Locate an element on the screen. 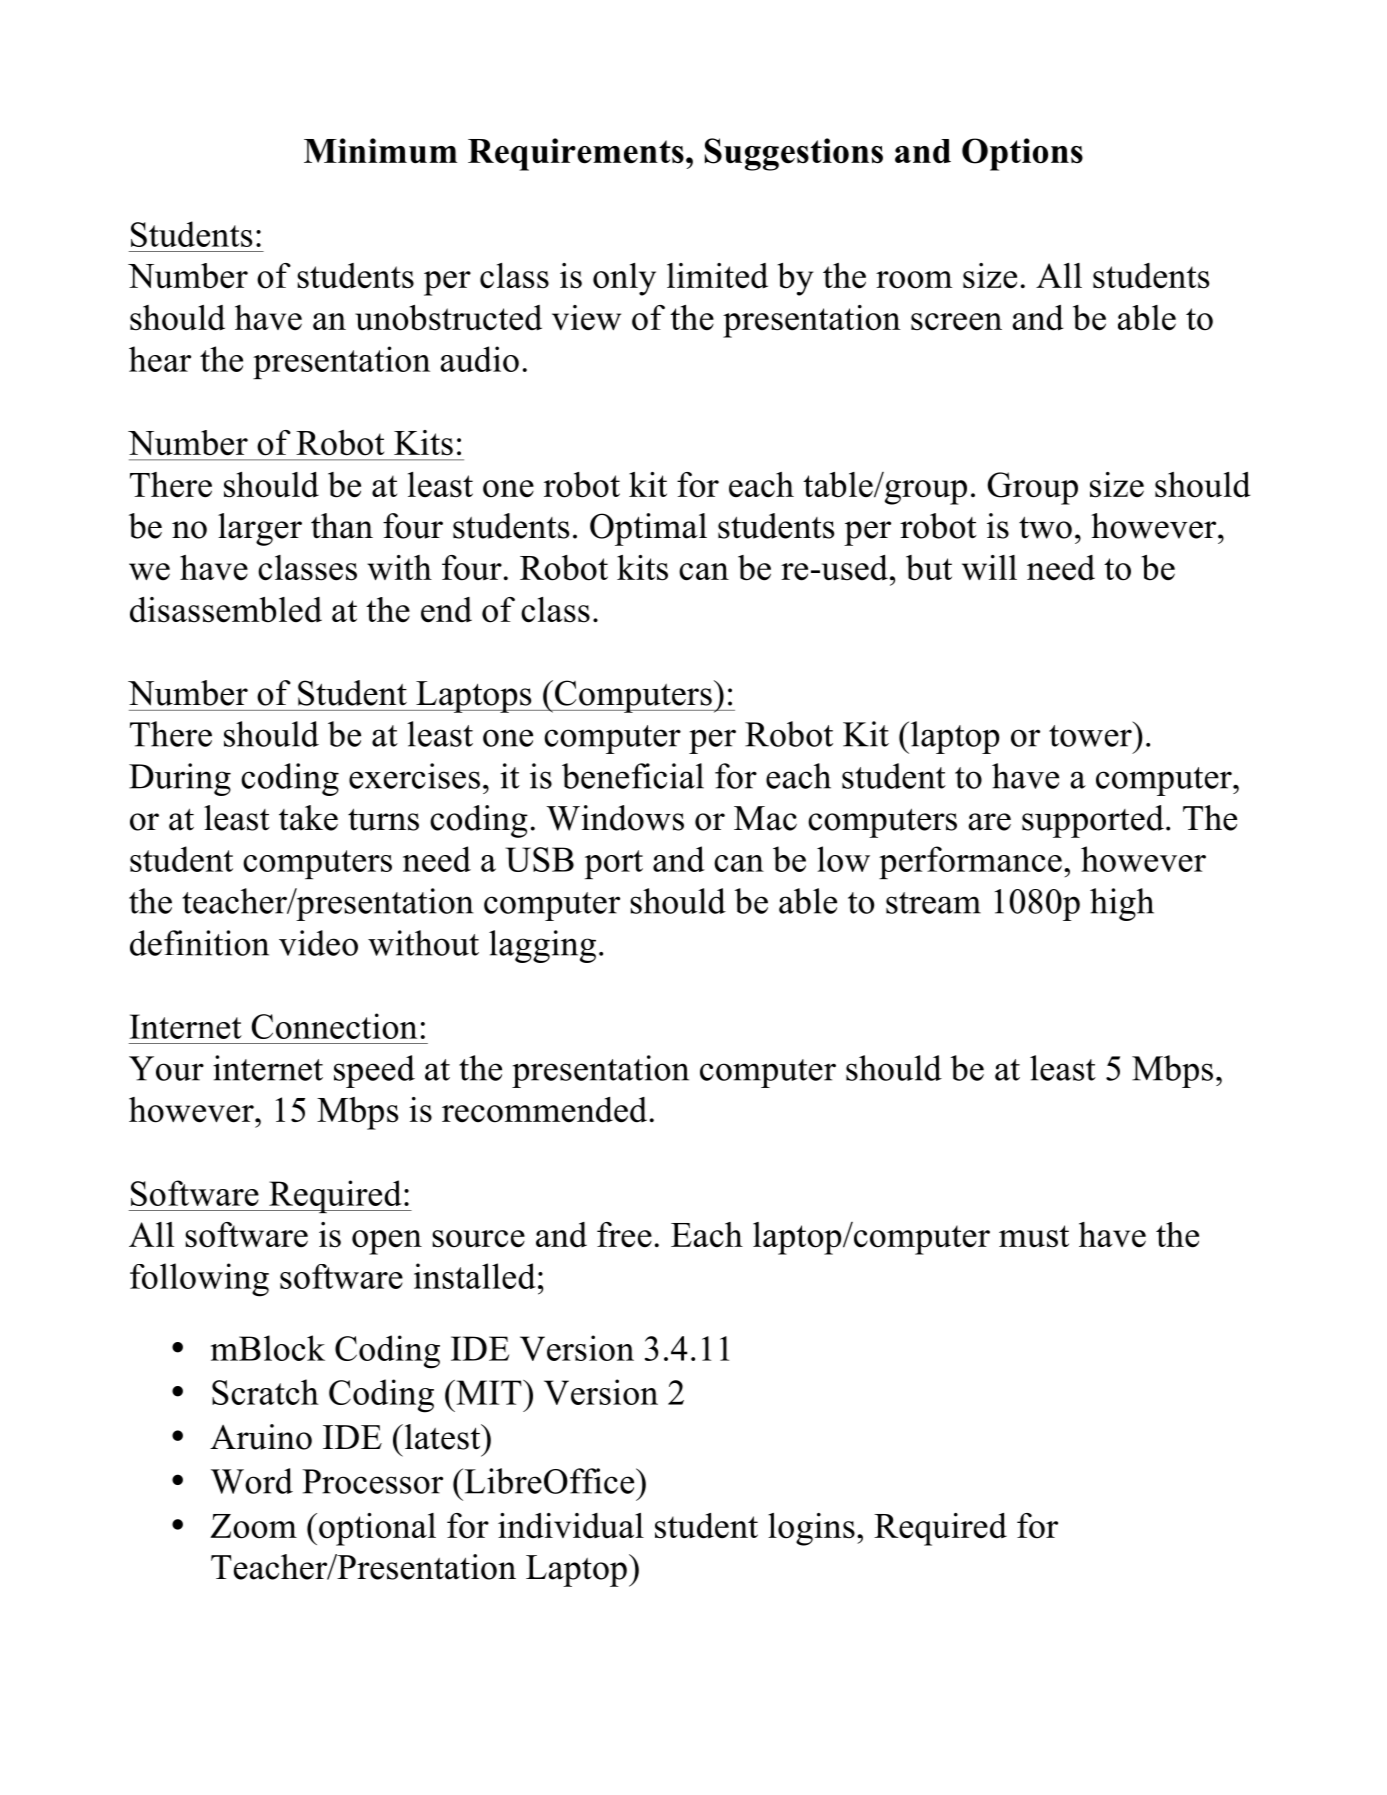 This screenshot has height=1795, width=1387. Requirements is located at coordinates (576, 154).
